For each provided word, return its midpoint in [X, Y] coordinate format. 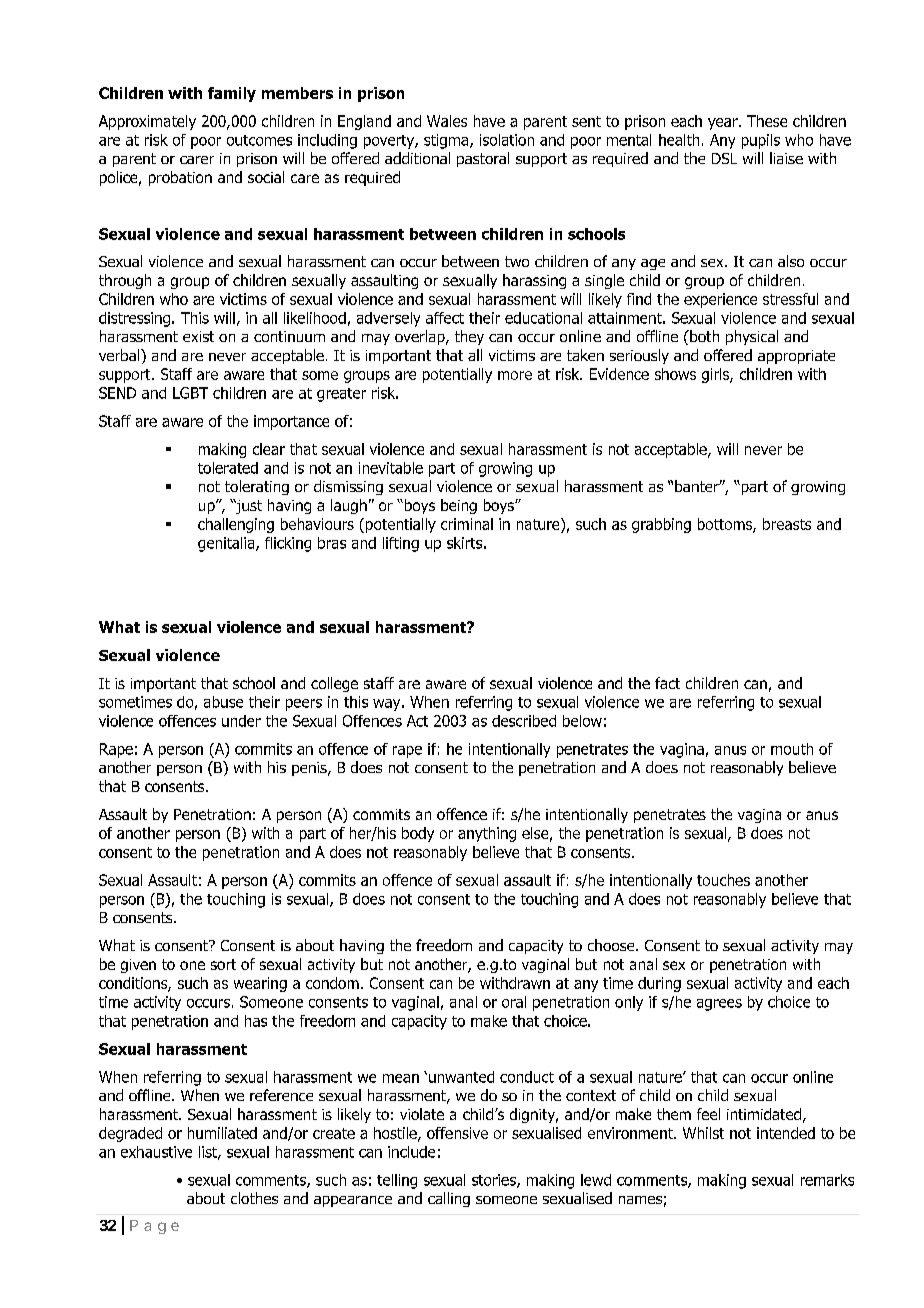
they [469, 337]
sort [223, 964]
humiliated [222, 1133]
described [524, 721]
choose [612, 945]
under [241, 721]
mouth [792, 749]
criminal [467, 524]
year [724, 124]
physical [752, 337]
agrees [719, 1005]
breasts [787, 524]
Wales [447, 121]
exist [198, 336]
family [232, 94]
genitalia [227, 544]
